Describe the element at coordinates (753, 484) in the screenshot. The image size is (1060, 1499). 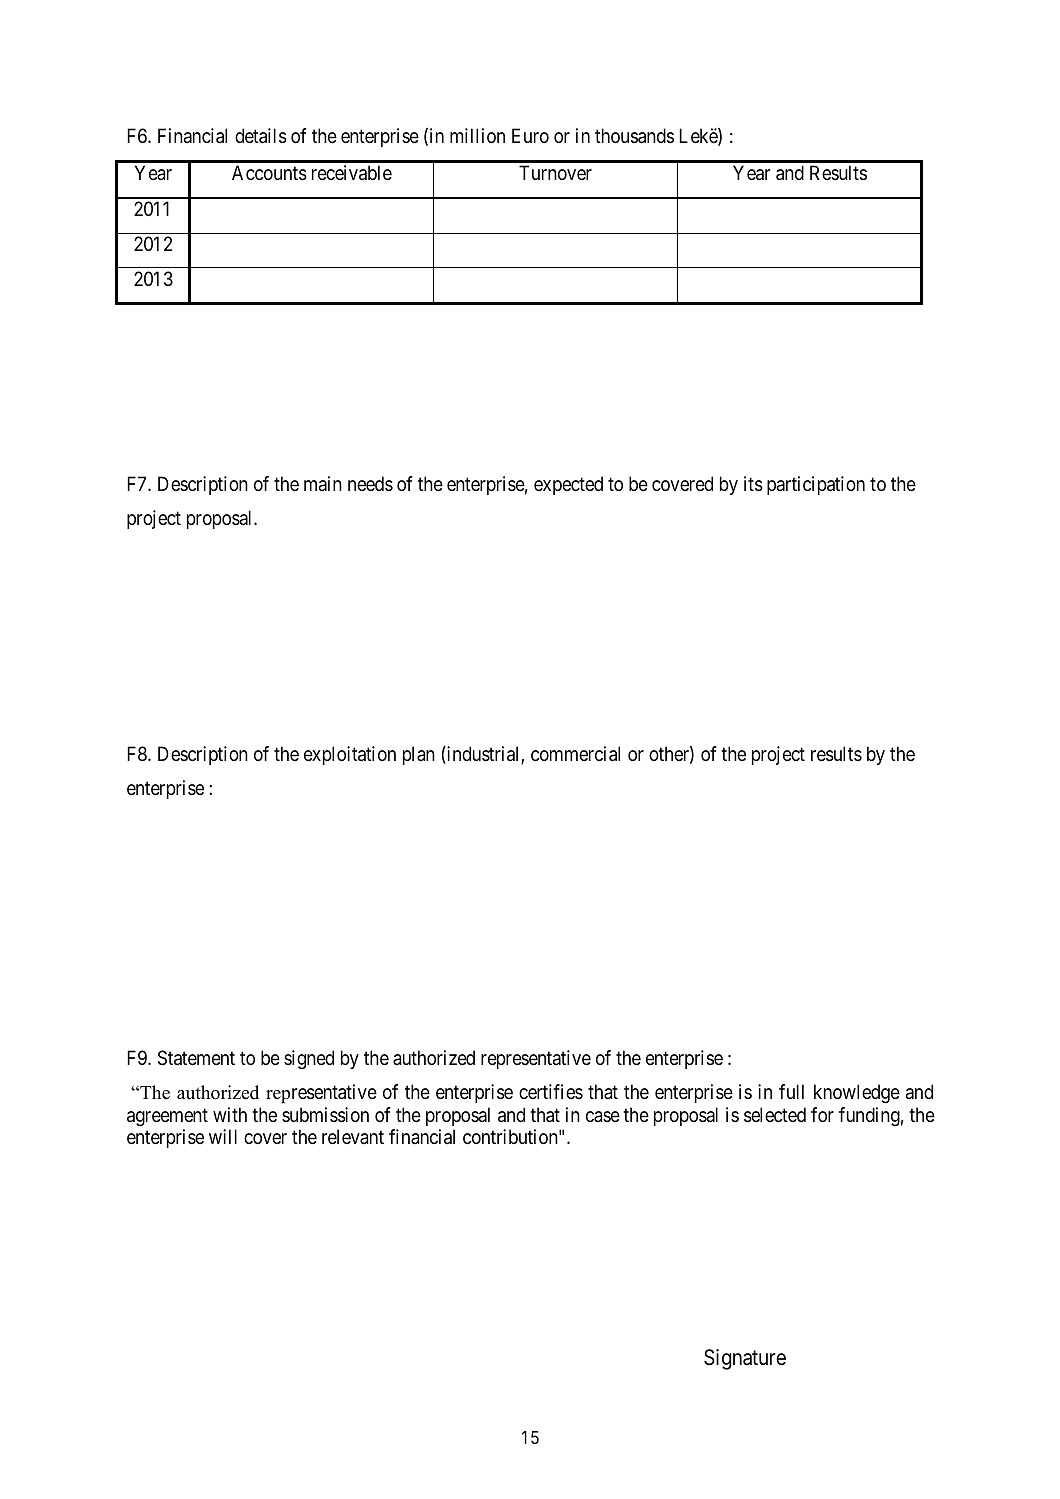
I see `its` at that location.
